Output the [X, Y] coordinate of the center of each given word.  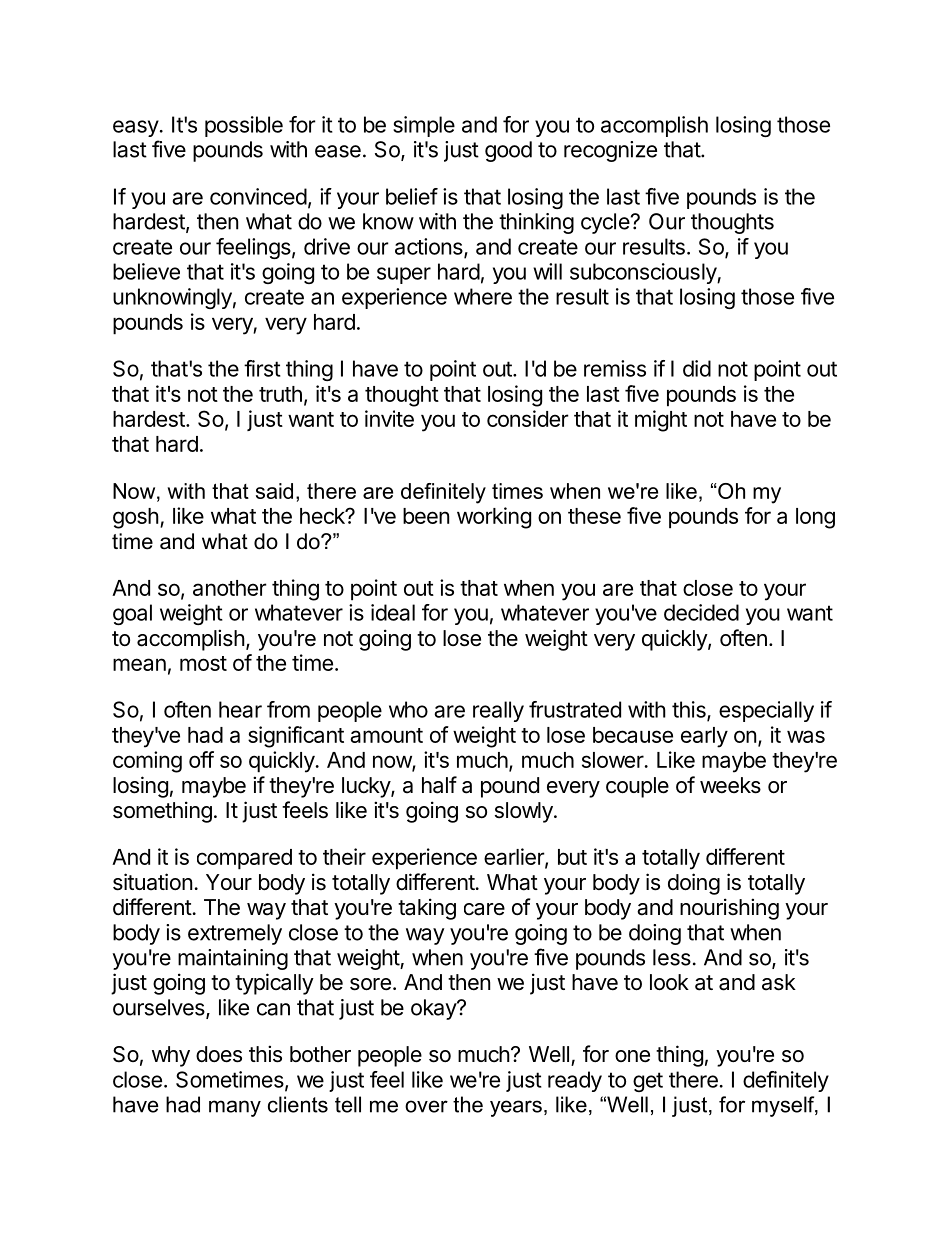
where [483, 296]
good [508, 151]
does [219, 1054]
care [484, 909]
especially [766, 711]
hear [240, 709]
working [494, 518]
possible [244, 126]
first [262, 368]
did [697, 368]
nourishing [729, 909]
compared [244, 859]
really [498, 711]
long [815, 518]
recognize [610, 151]
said [274, 491]
